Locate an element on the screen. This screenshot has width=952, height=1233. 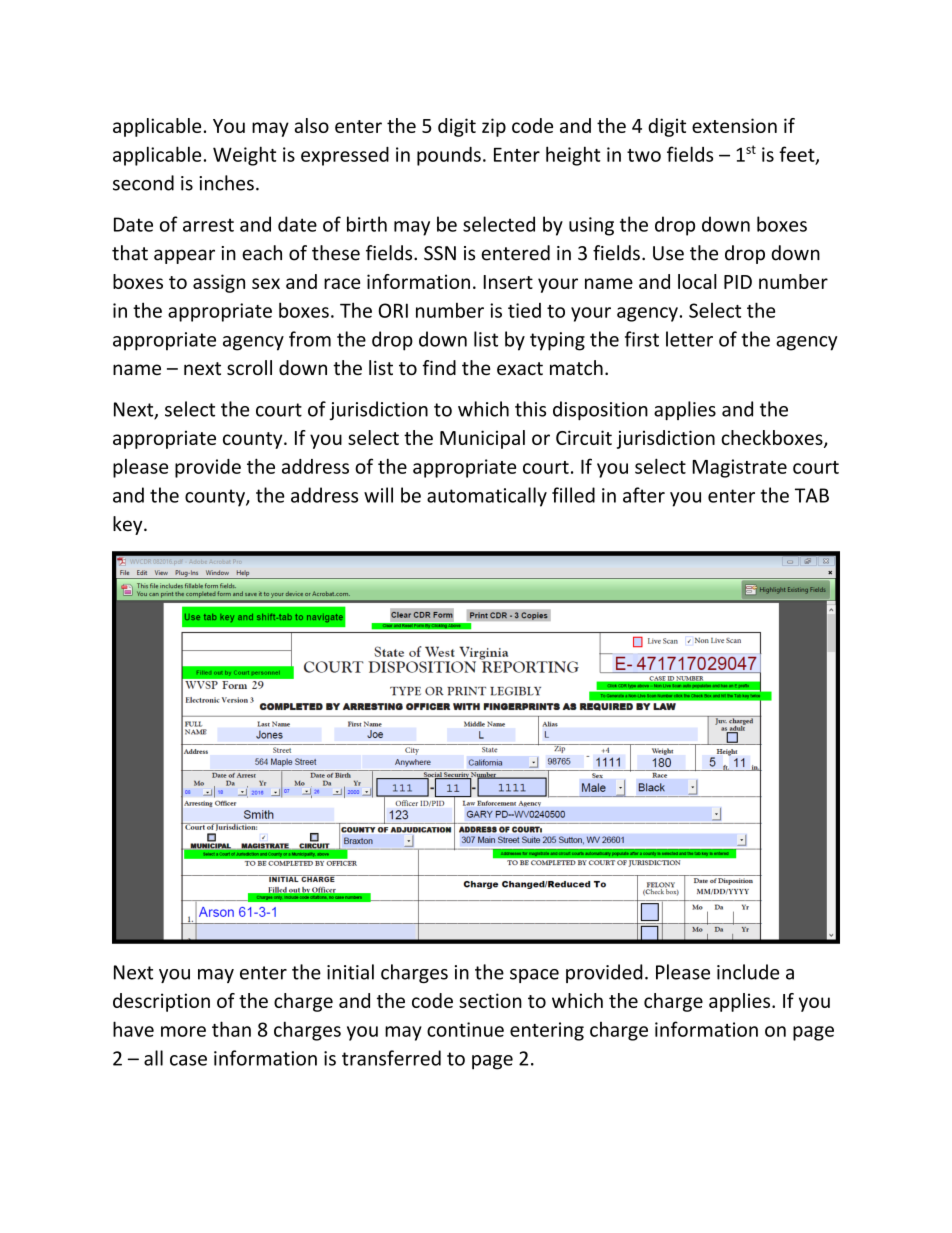
space is located at coordinates (534, 976).
